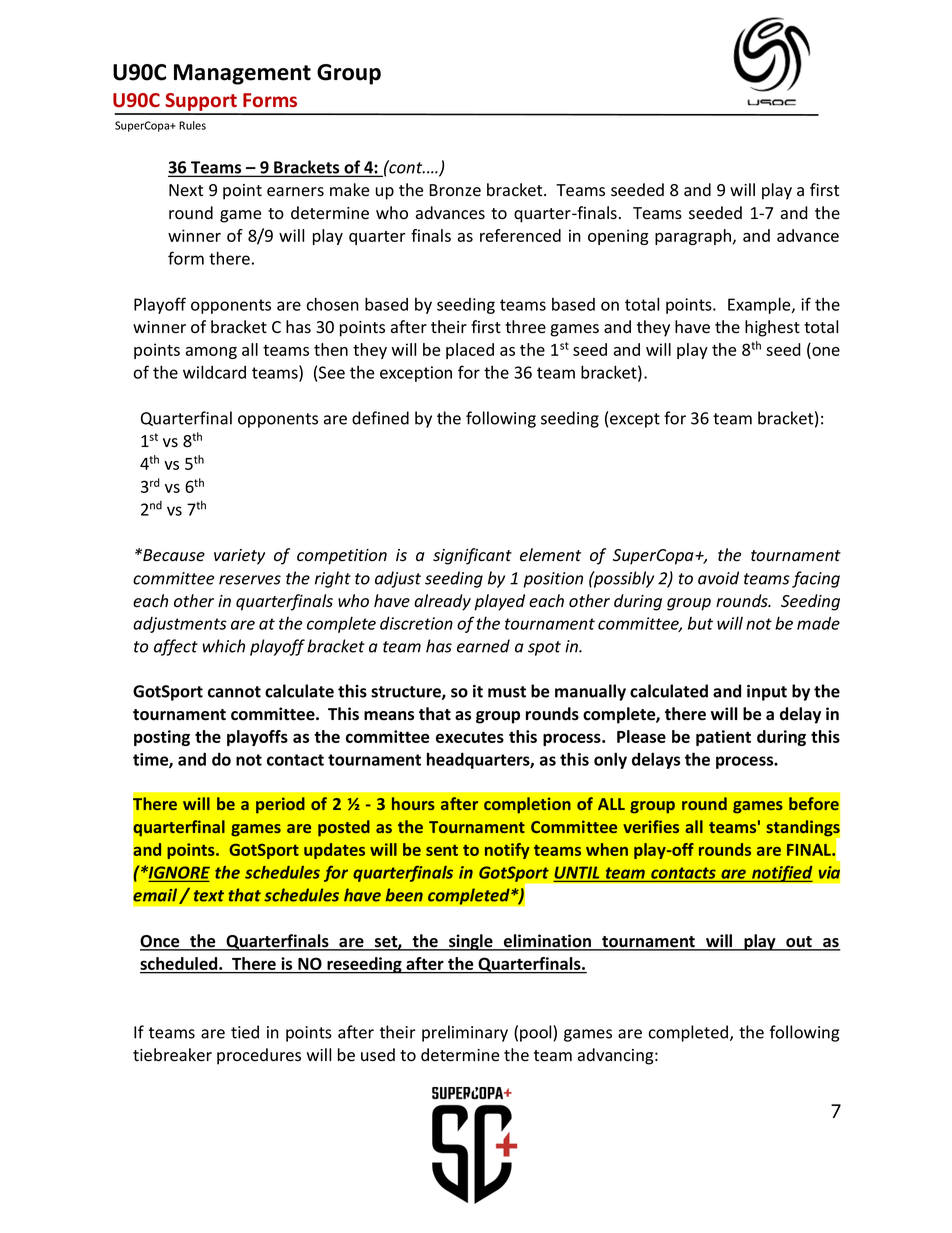 This page has height=1233, width=952. I want to click on tied, so click(245, 1032).
